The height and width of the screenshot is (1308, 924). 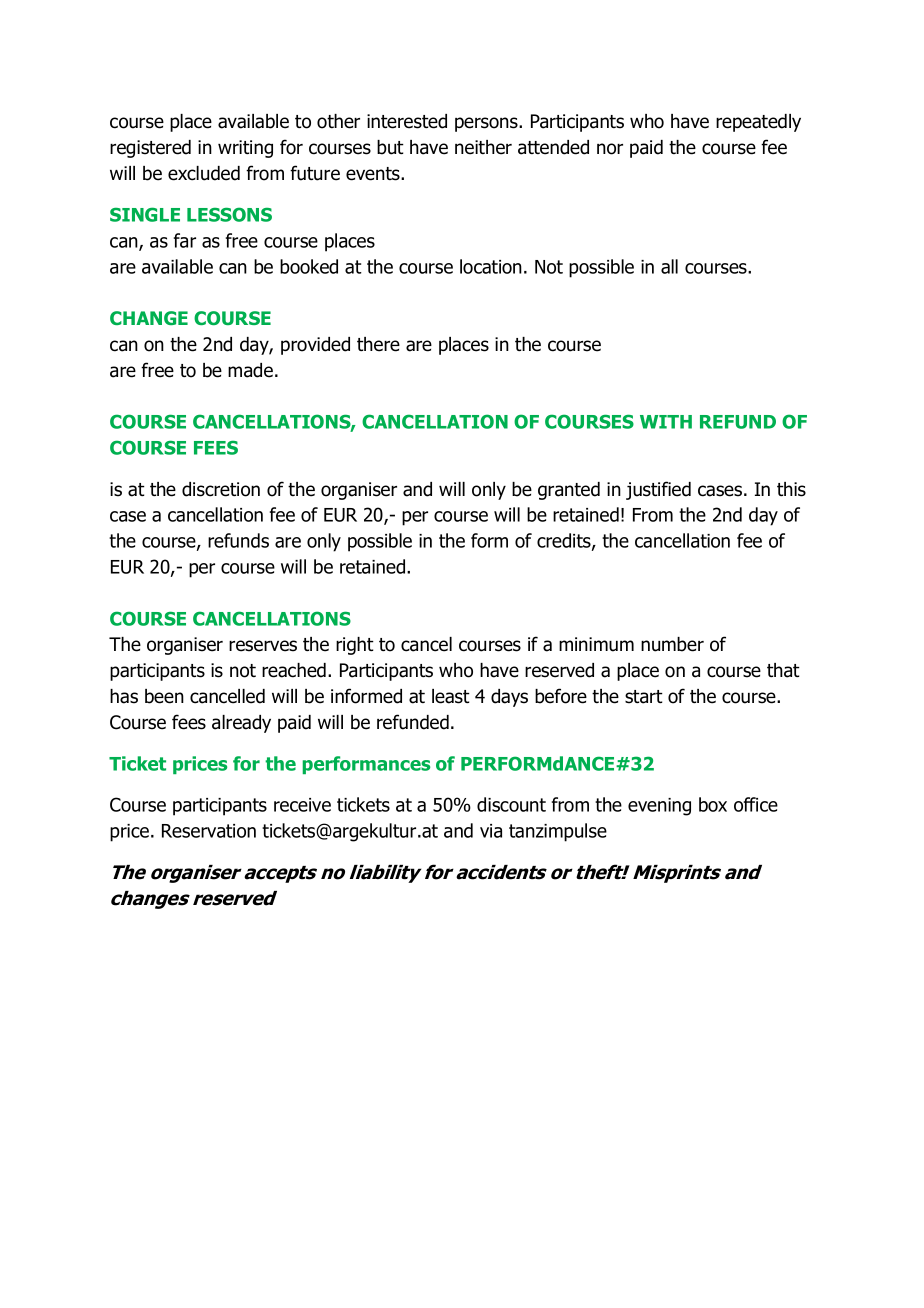 What do you see at coordinates (491, 831) in the screenshot?
I see `via` at bounding box center [491, 831].
